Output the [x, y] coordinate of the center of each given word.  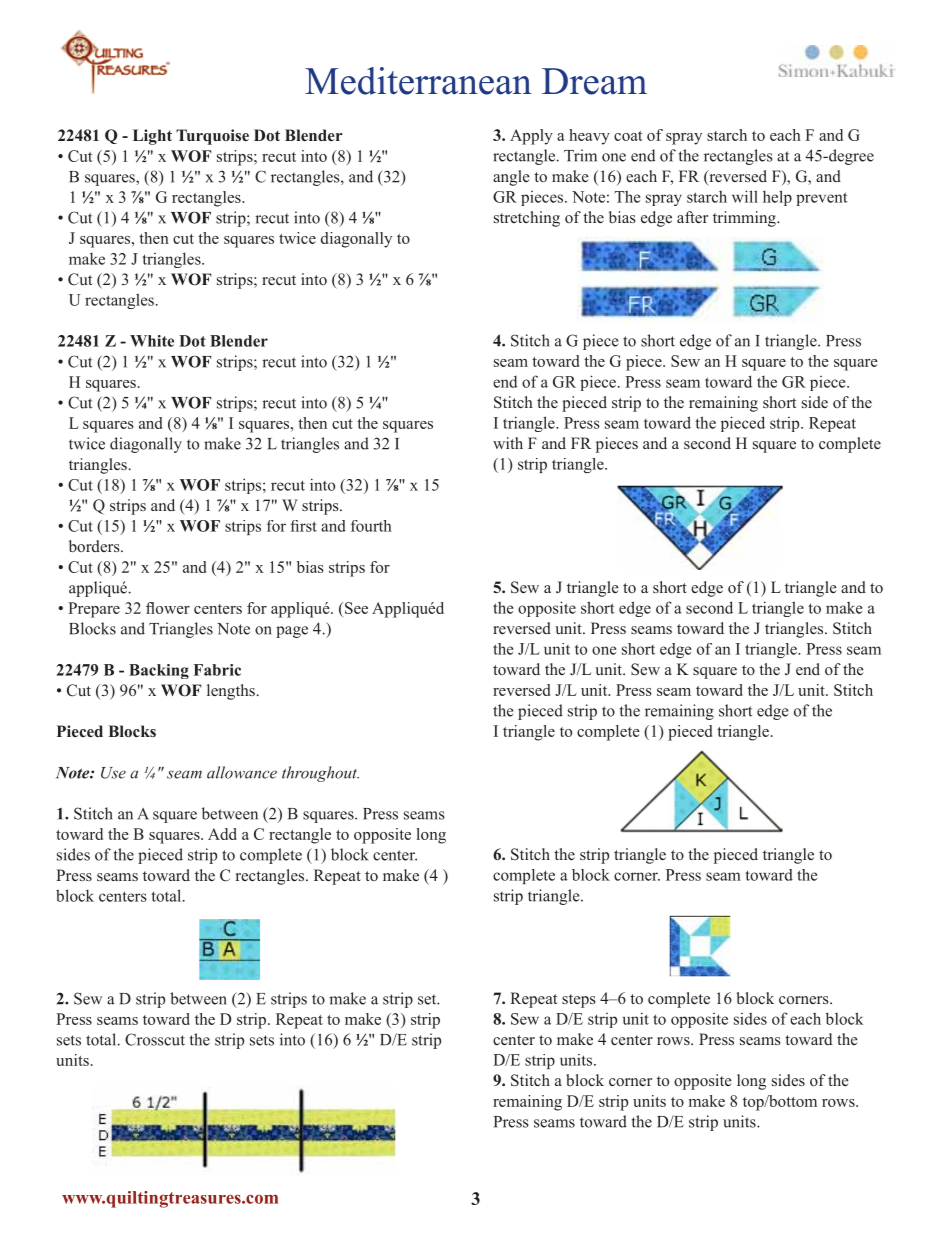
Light [152, 137]
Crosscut [155, 1039]
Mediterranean [418, 81]
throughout [320, 774]
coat [628, 136]
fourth [371, 526]
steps [579, 1001]
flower [168, 608]
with [508, 443]
